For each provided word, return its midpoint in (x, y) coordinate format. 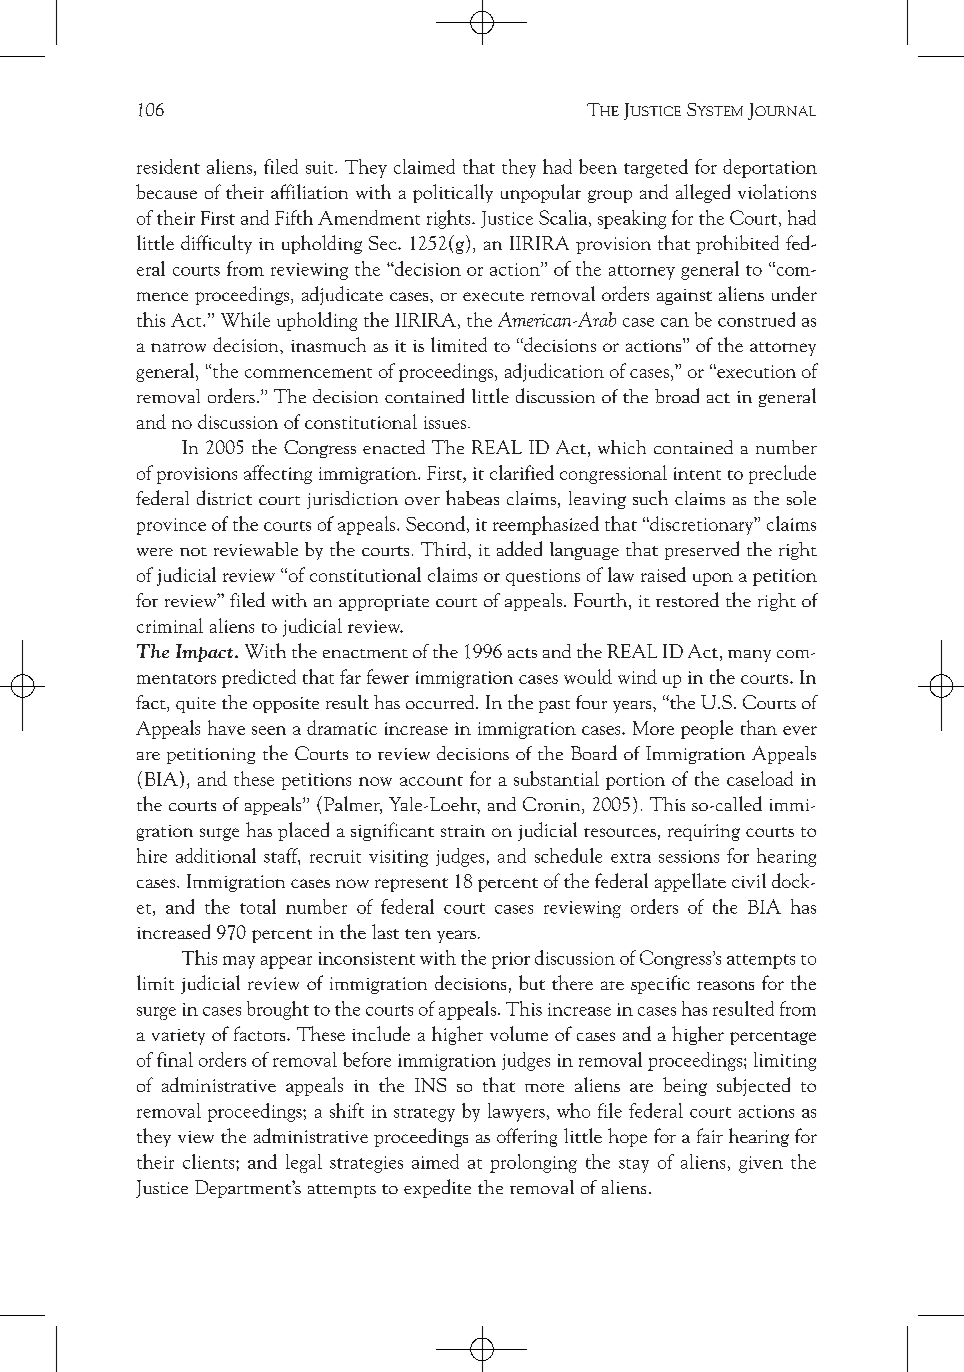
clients (210, 1161)
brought (278, 1010)
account (431, 781)
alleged (703, 193)
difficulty (216, 244)
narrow (178, 347)
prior (511, 960)
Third (445, 549)
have (226, 727)
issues (445, 422)
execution (755, 371)
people (707, 729)
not (193, 551)
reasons (725, 985)
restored (687, 599)
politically (453, 193)
